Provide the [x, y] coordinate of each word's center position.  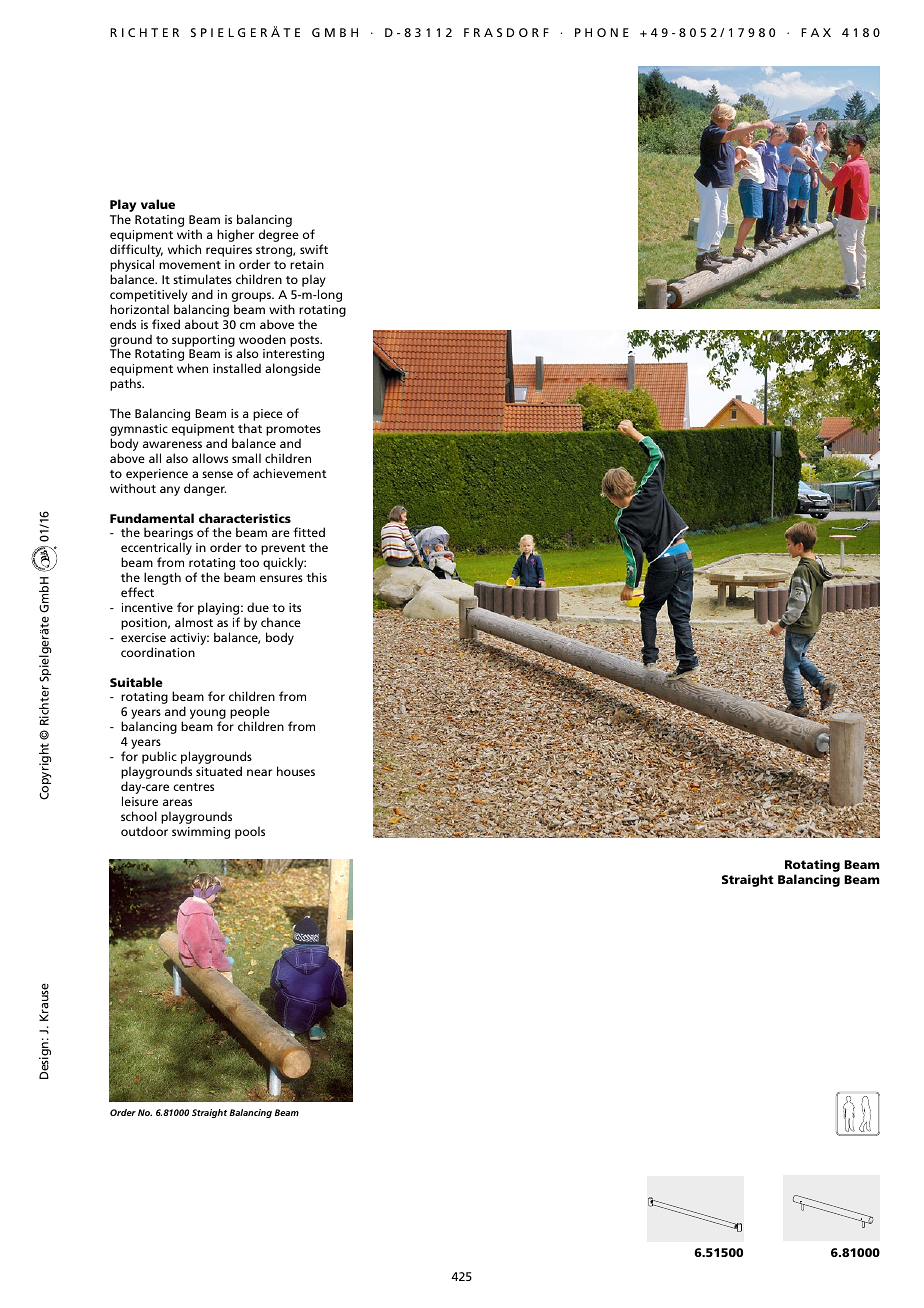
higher [235, 235]
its [295, 607]
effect [137, 592]
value [158, 204]
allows [210, 458]
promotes [293, 432]
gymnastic [139, 431]
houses [296, 771]
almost [194, 622]
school [139, 816]
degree [279, 235]
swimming [201, 833]
